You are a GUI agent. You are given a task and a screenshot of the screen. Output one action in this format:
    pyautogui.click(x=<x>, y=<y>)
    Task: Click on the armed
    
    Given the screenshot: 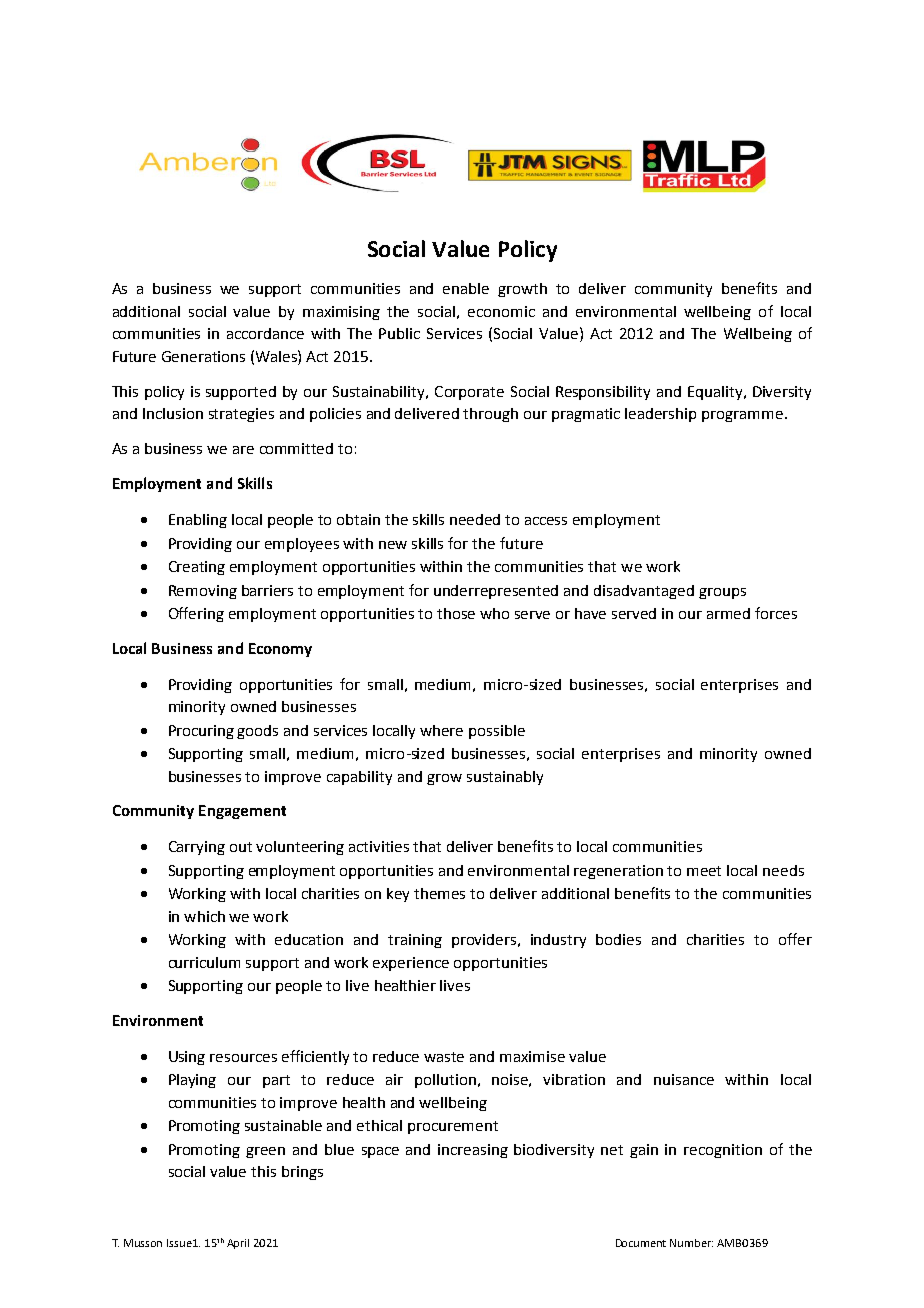 What is the action you would take?
    pyautogui.click(x=728, y=613)
